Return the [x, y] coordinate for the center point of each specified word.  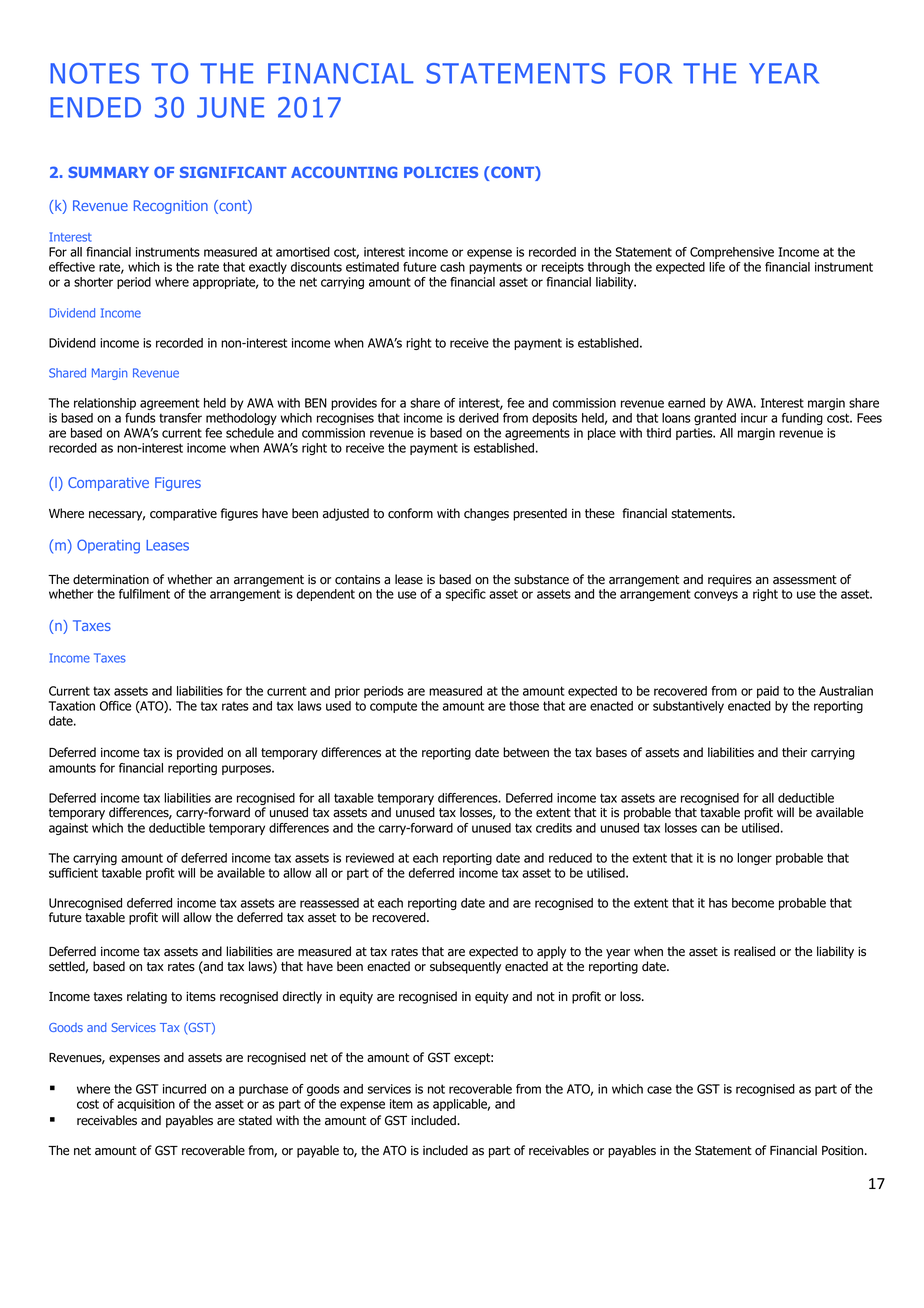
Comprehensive [732, 253]
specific [466, 595]
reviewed [370, 858]
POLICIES [441, 172]
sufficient [73, 873]
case [659, 1090]
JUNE [230, 107]
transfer [180, 418]
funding [802, 419]
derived [479, 418]
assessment [805, 580]
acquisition [146, 1105]
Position [844, 1151]
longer [754, 859]
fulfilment [144, 594]
